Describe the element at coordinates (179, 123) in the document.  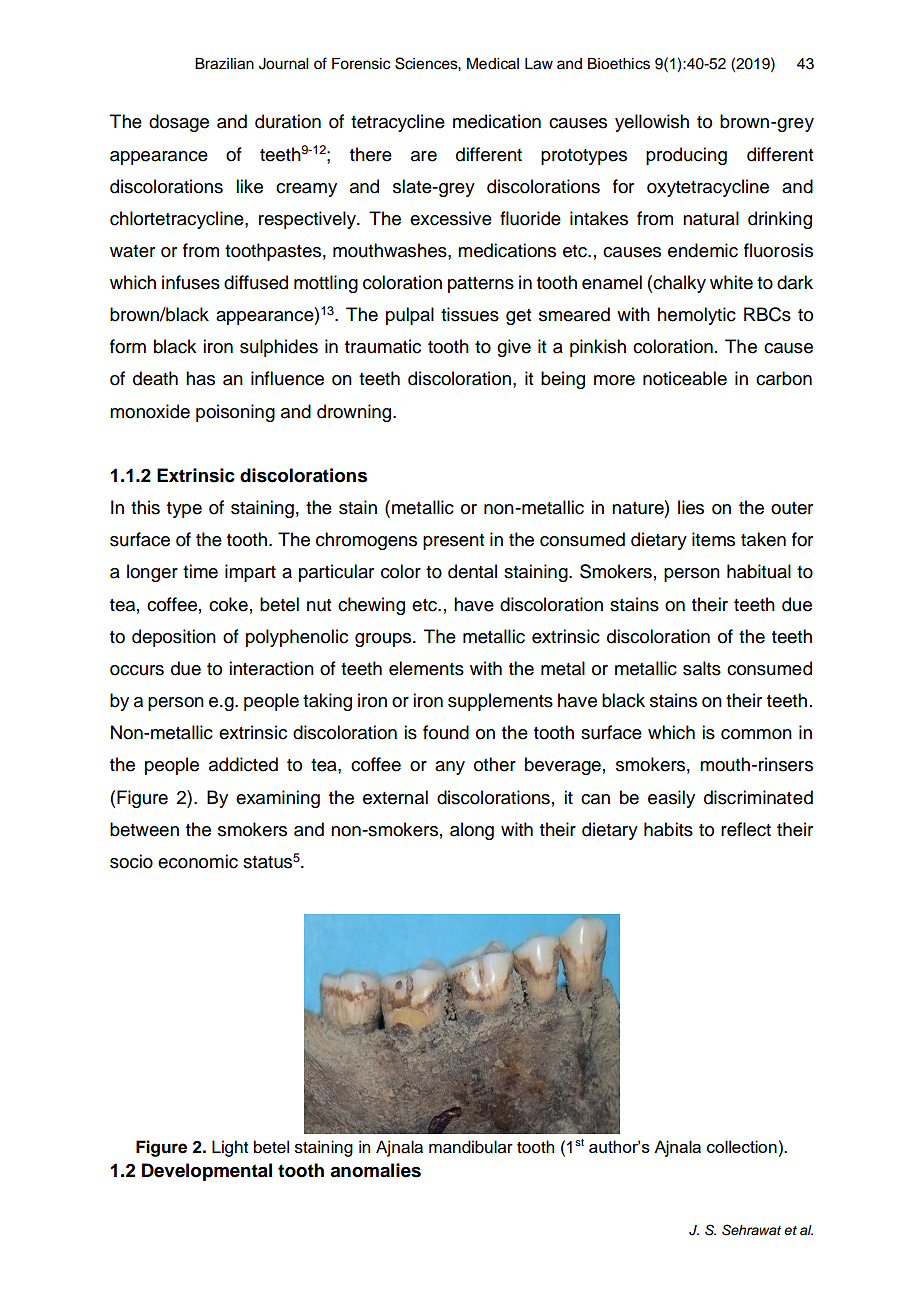
I see `dosage` at that location.
